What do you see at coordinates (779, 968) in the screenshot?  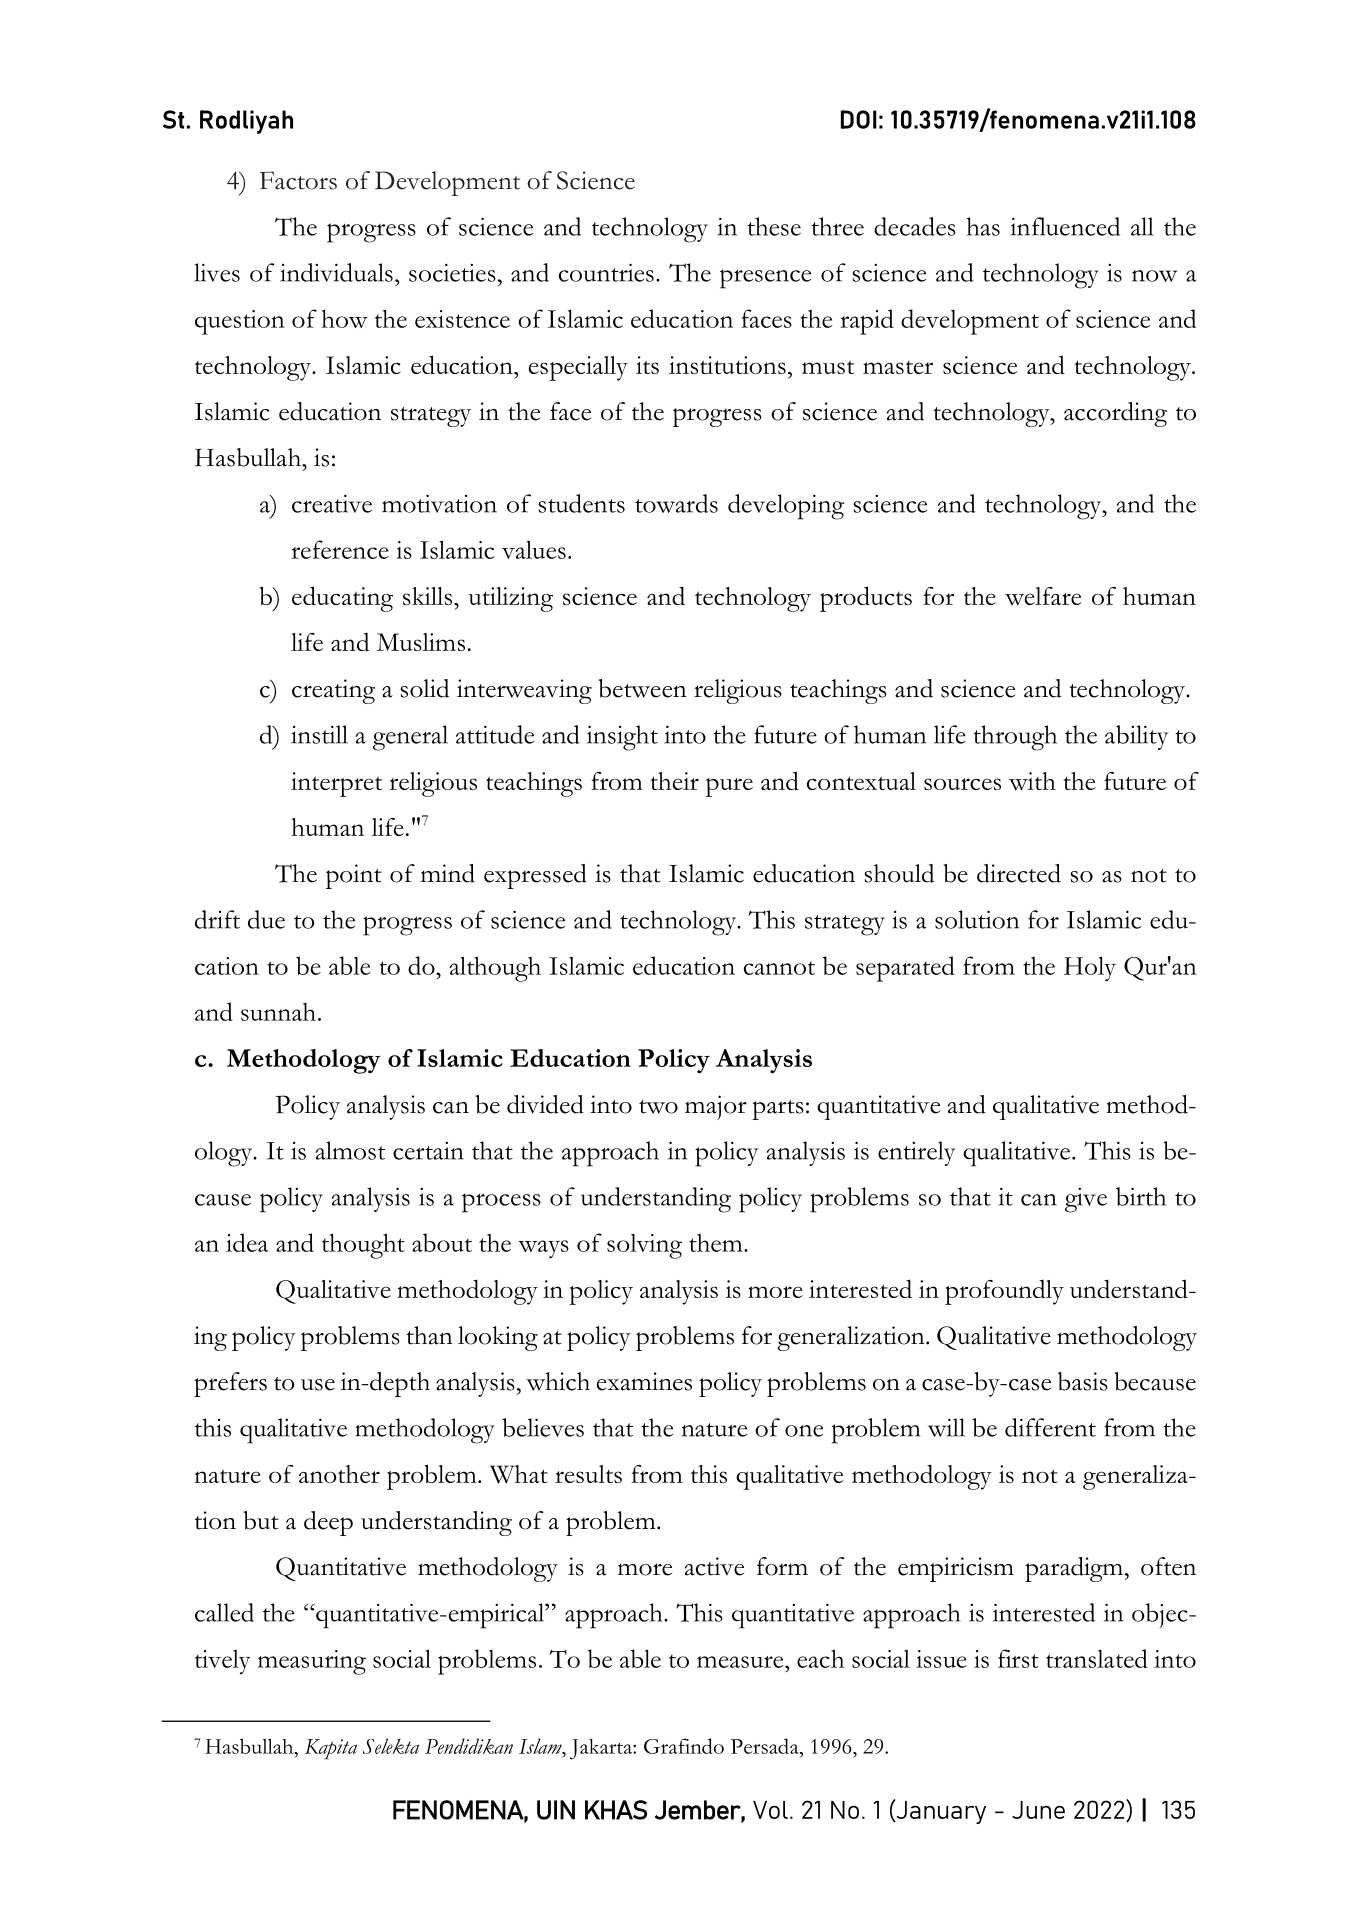 I see `cannot` at bounding box center [779, 968].
